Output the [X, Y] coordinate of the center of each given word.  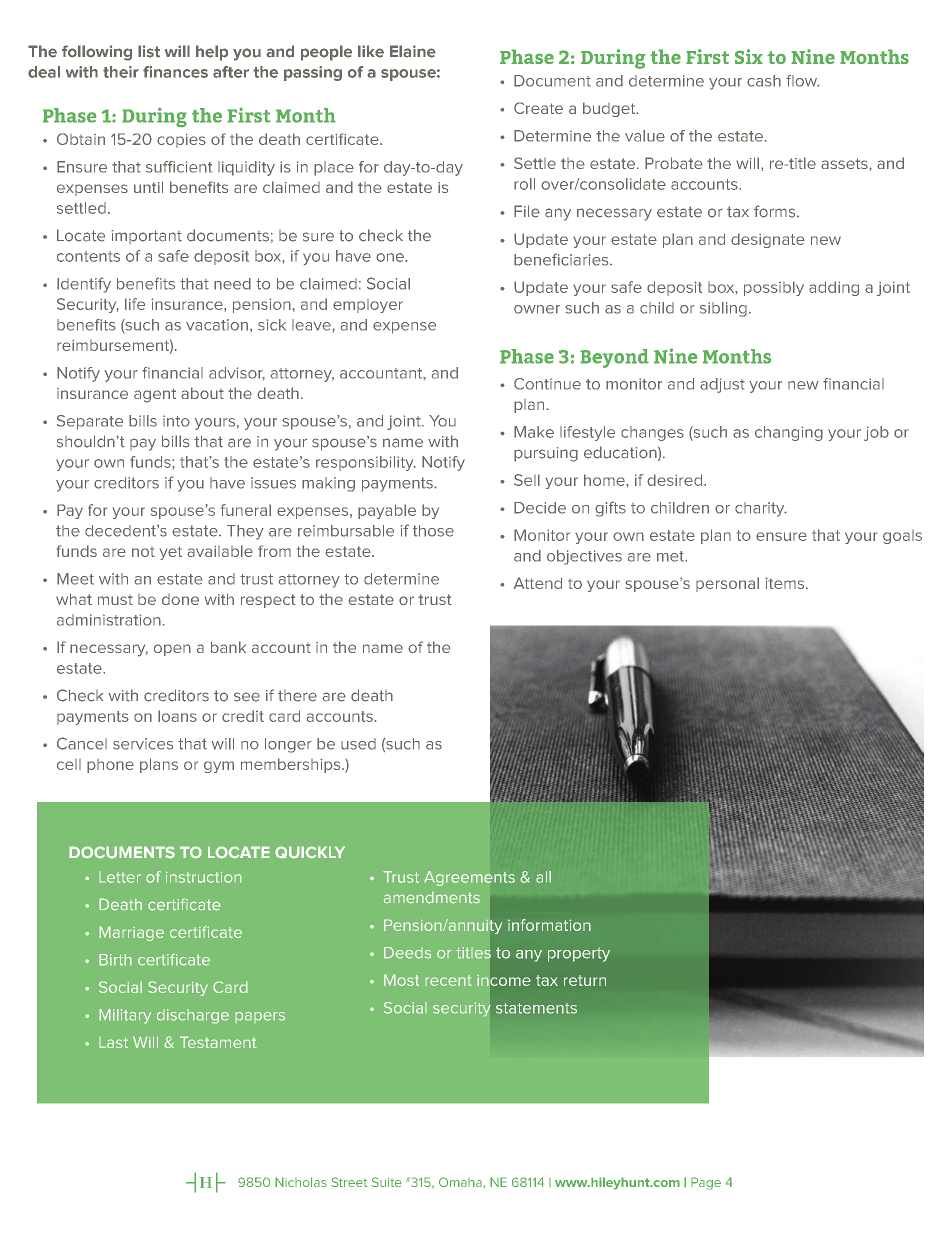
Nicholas [301, 1182]
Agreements [469, 878]
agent [155, 395]
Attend [538, 583]
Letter [120, 877]
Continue [547, 384]
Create [538, 108]
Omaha [461, 1182]
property [579, 955]
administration [109, 620]
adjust [722, 385]
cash [764, 81]
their [121, 72]
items [786, 583]
